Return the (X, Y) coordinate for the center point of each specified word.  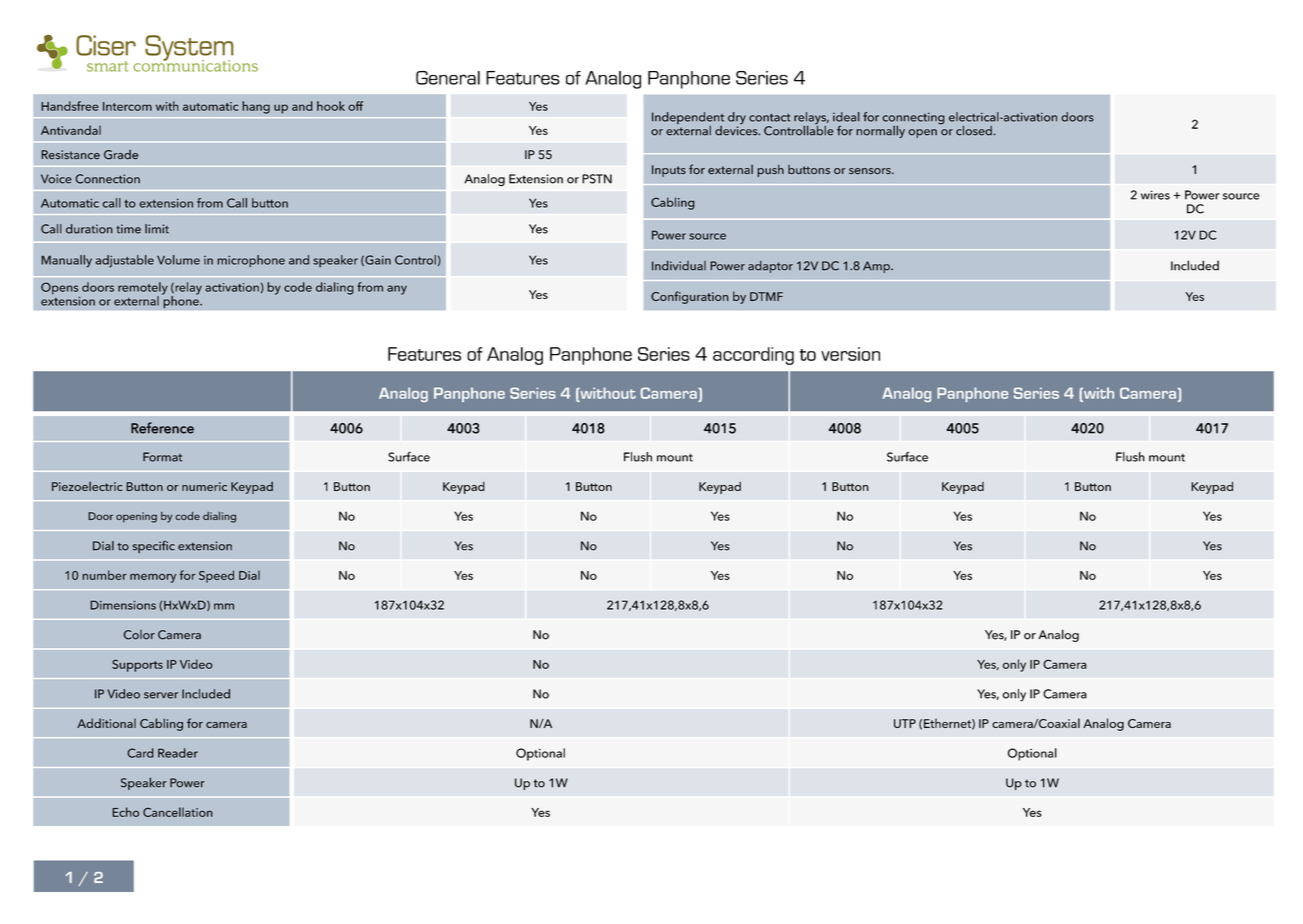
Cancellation (178, 812)
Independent (688, 119)
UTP (905, 723)
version (850, 354)
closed (975, 131)
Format (162, 457)
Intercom (127, 106)
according (753, 356)
